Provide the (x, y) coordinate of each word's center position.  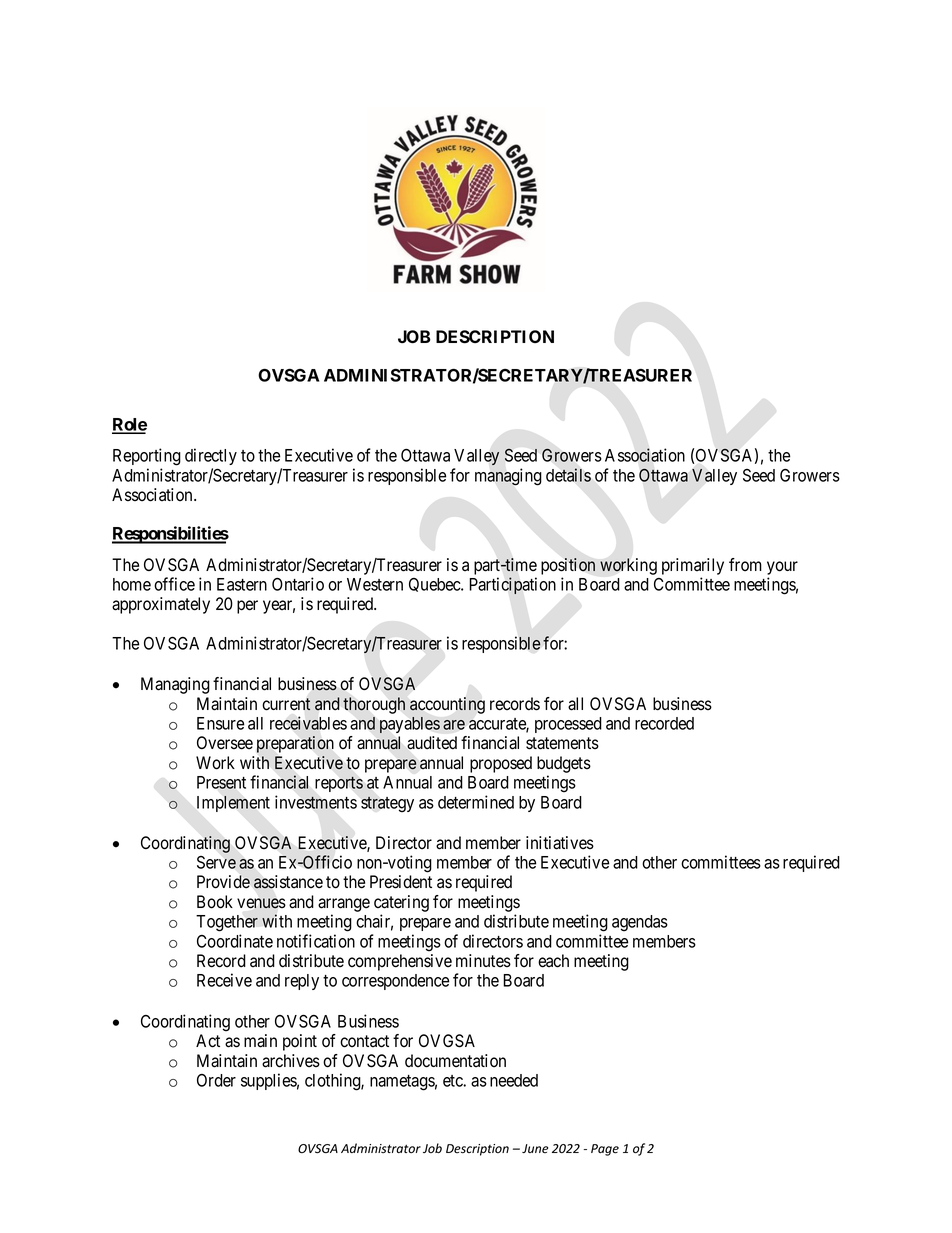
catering (401, 903)
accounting (447, 705)
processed (568, 725)
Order (216, 1080)
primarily (693, 566)
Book (215, 902)
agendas (640, 923)
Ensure (220, 723)
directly (211, 456)
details (568, 475)
